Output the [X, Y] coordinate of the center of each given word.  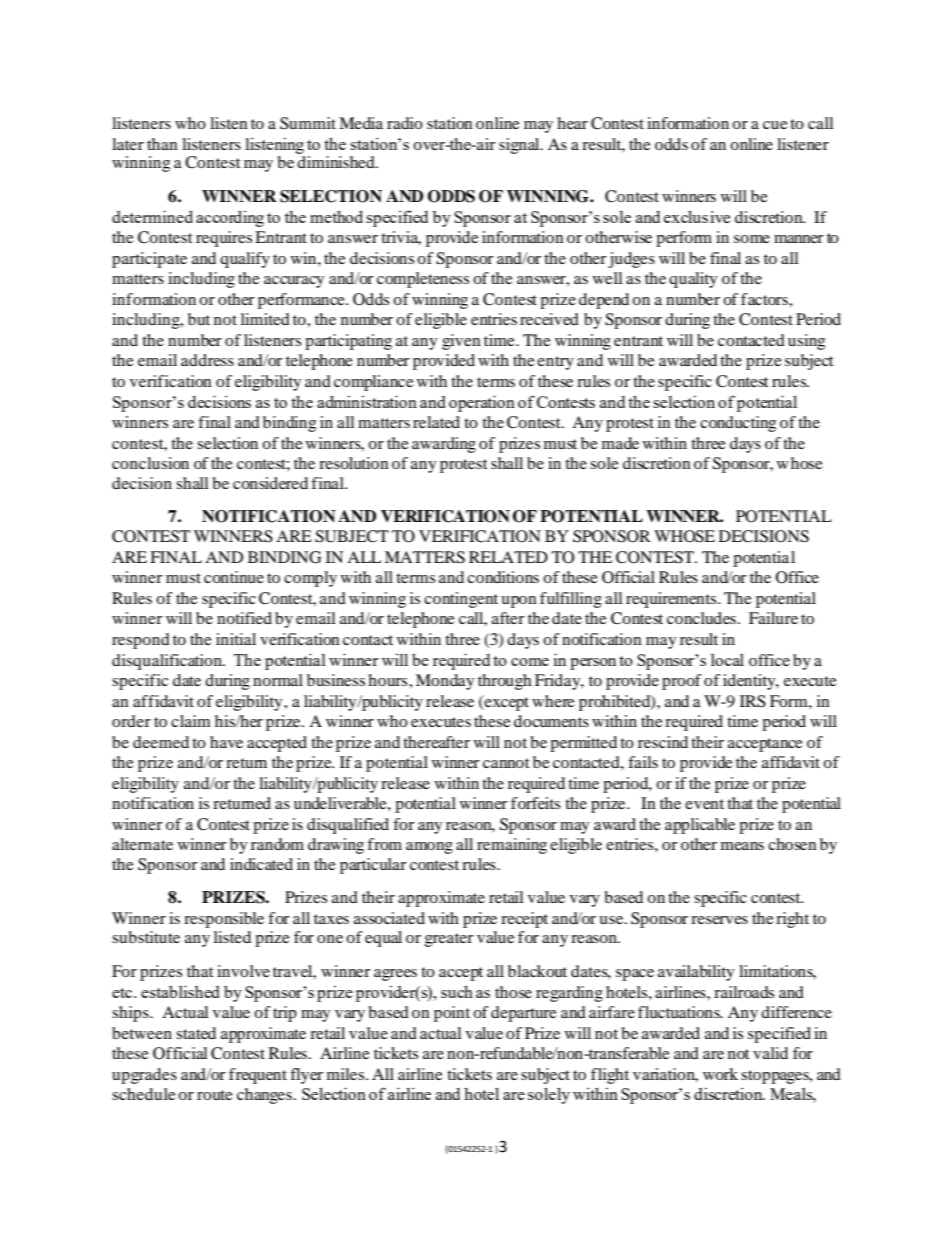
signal [520, 146]
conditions [503, 577]
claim [191, 721]
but [199, 319]
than [162, 144]
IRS [753, 701]
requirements [672, 600]
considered [270, 483]
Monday [445, 682]
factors [765, 299]
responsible [224, 920]
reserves [719, 920]
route [215, 1095]
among [429, 848]
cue [775, 125]
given [461, 342]
